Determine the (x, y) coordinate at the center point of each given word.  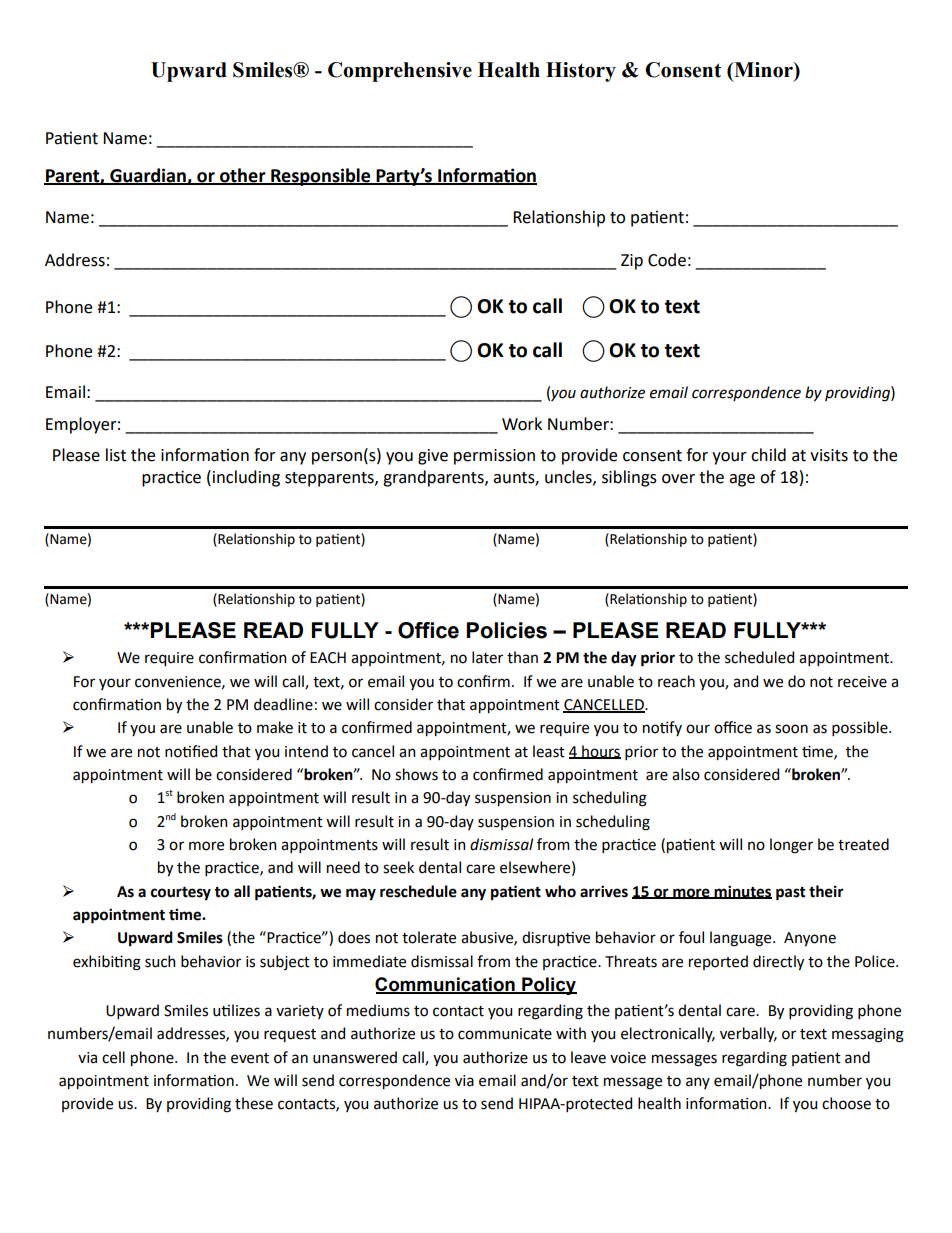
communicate (505, 1034)
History (581, 72)
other (243, 176)
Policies (506, 630)
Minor (763, 70)
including (246, 478)
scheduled (759, 657)
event (250, 1058)
